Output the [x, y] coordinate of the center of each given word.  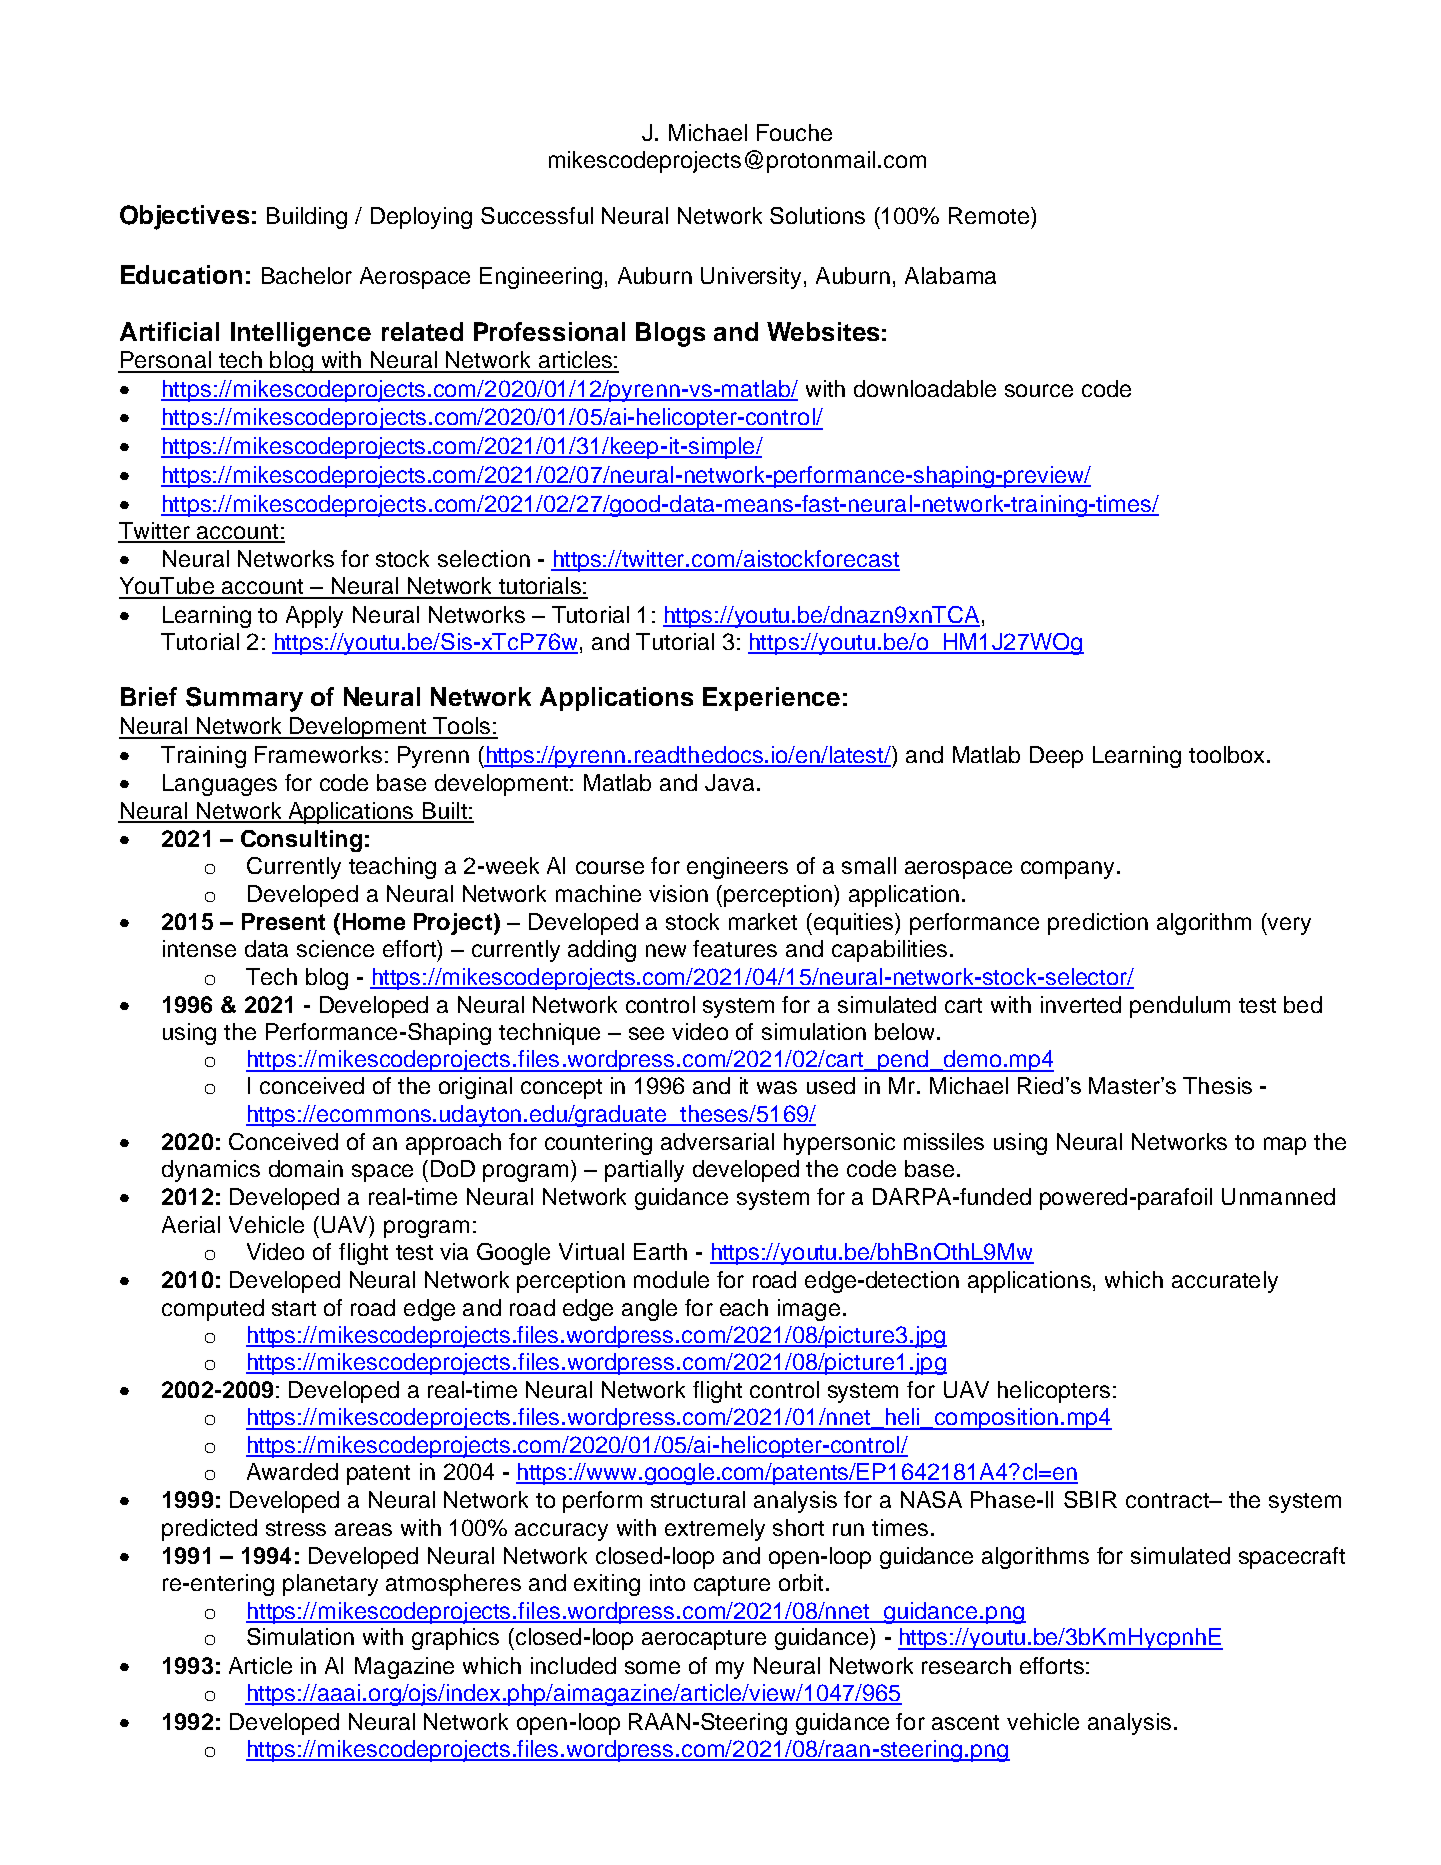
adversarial [717, 1141]
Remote [989, 215]
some [652, 1667]
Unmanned [1278, 1196]
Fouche [794, 132]
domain [306, 1168]
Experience [771, 699]
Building [307, 218]
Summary [244, 699]
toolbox [1226, 754]
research [966, 1665]
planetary [330, 1585]
